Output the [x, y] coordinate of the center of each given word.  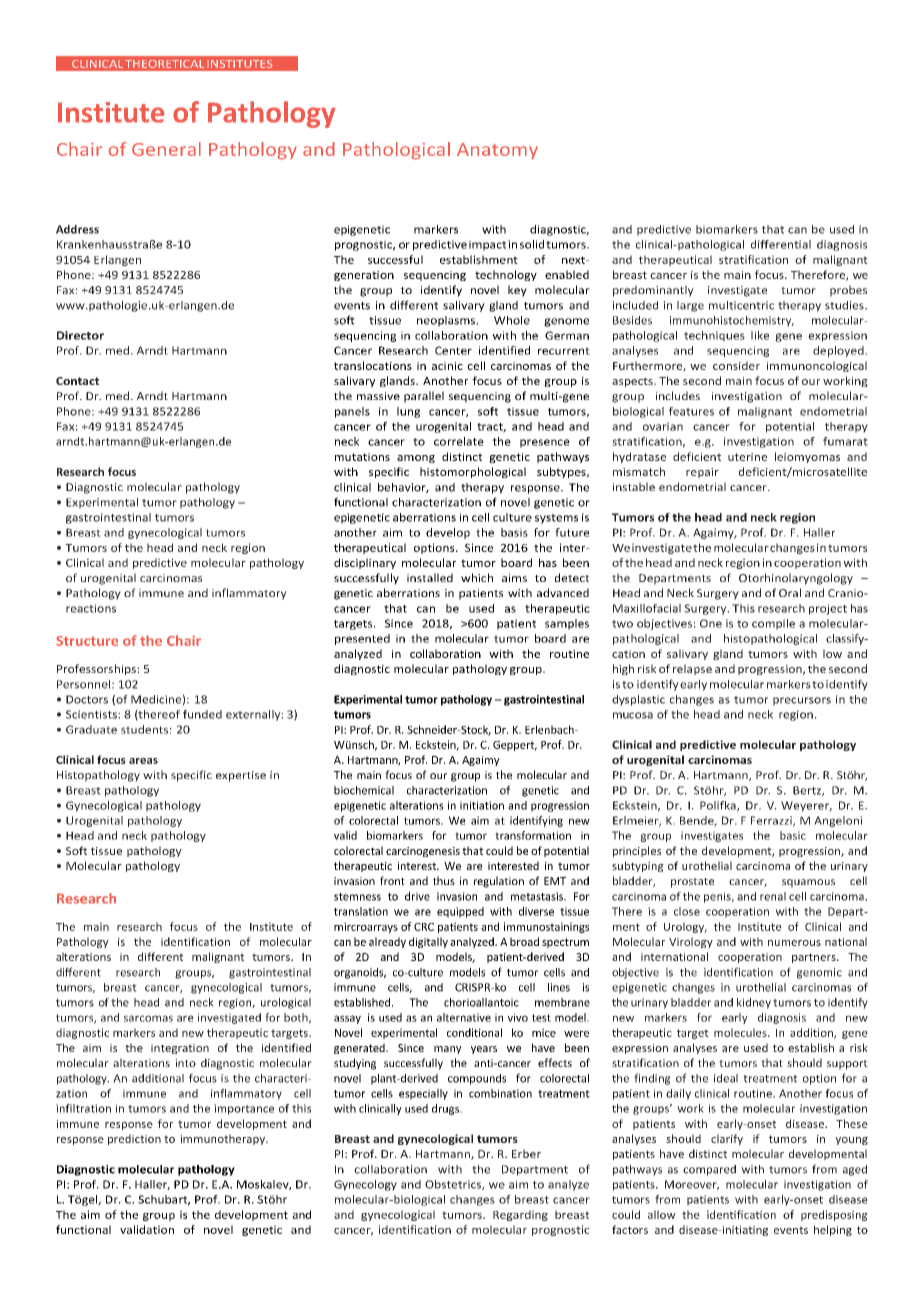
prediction [134, 1139]
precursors [802, 701]
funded [202, 714]
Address [77, 229]
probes [848, 291]
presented [362, 639]
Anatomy [497, 151]
